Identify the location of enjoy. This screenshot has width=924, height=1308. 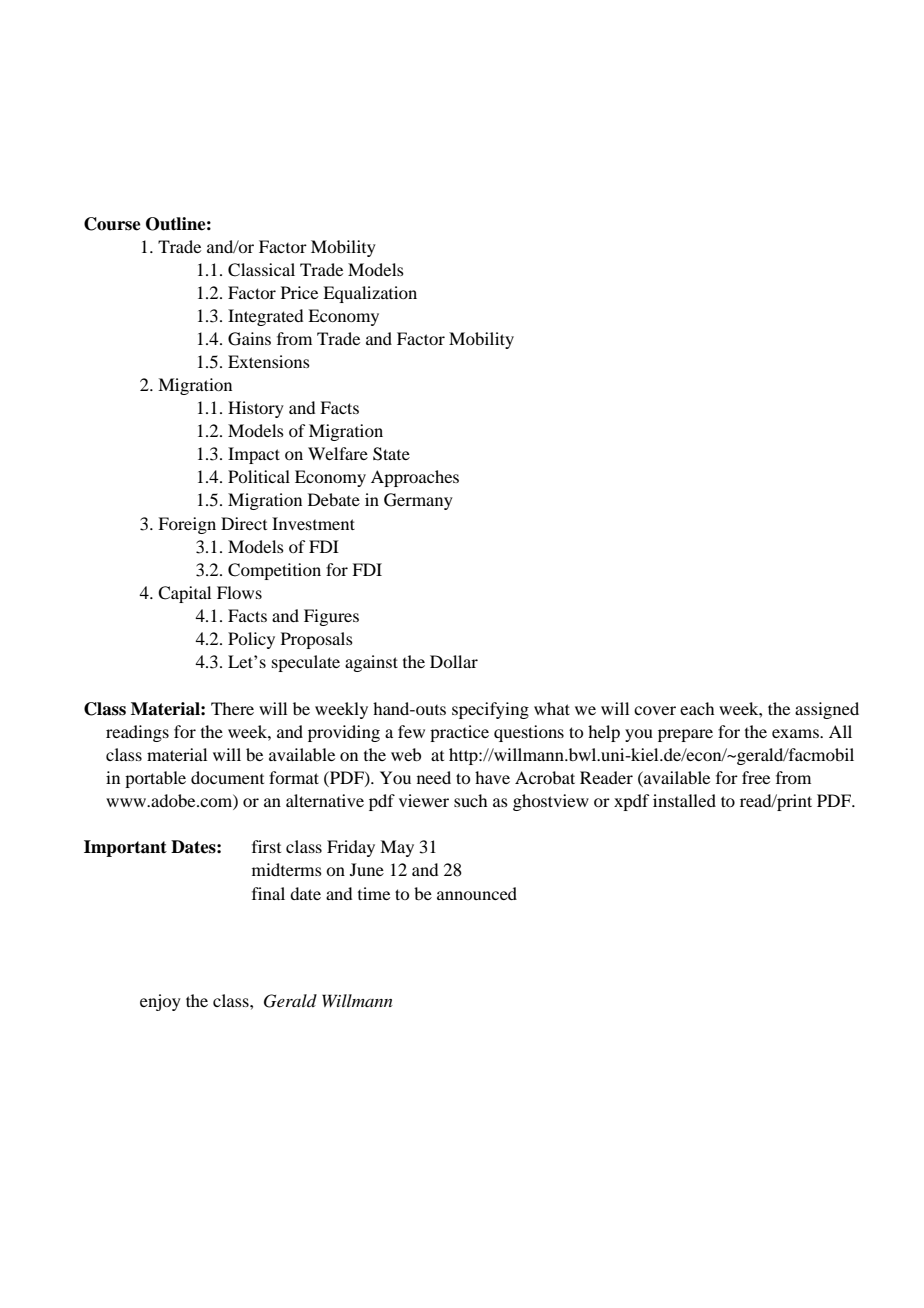
(160, 1002).
